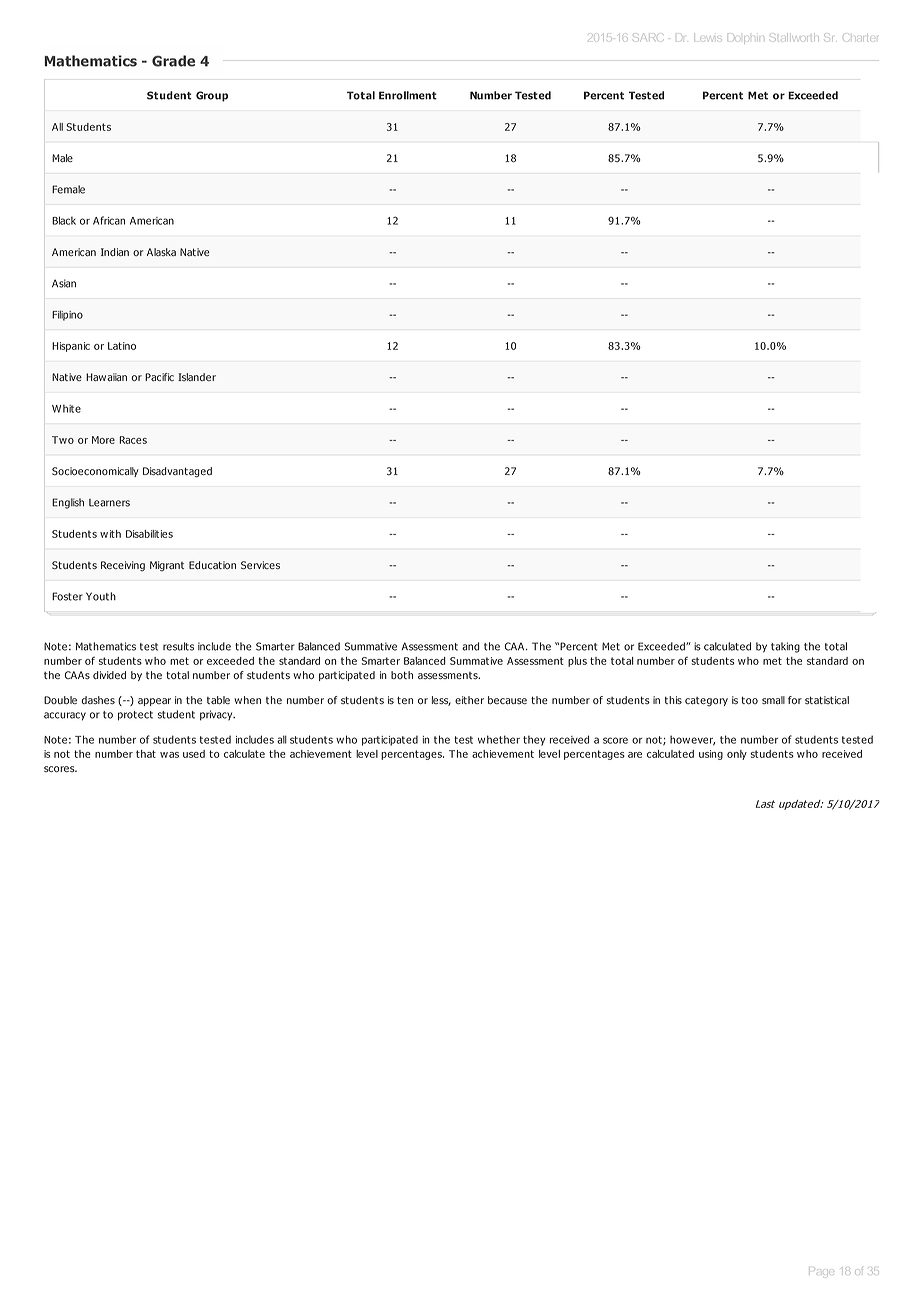 Image resolution: width=924 pixels, height=1308 pixels. What do you see at coordinates (122, 346) in the screenshot?
I see `Latino` at bounding box center [122, 346].
